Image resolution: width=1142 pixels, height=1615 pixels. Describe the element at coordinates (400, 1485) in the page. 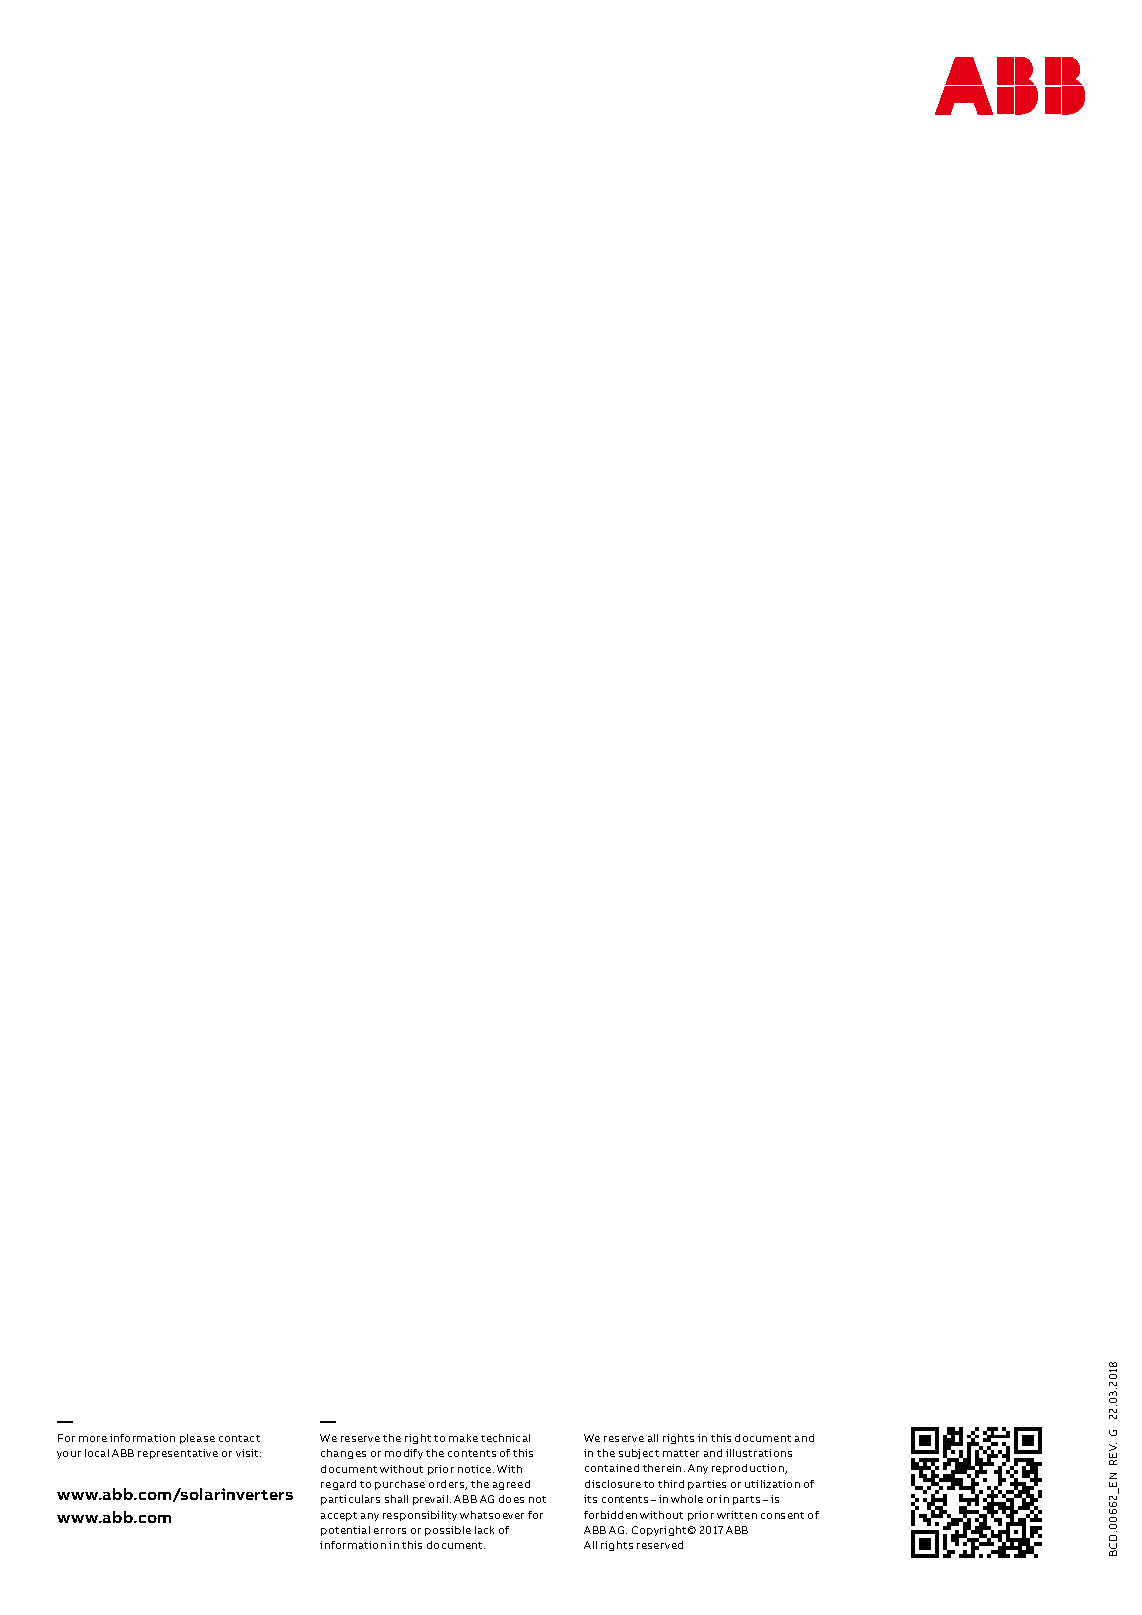

I see `purchase` at that location.
